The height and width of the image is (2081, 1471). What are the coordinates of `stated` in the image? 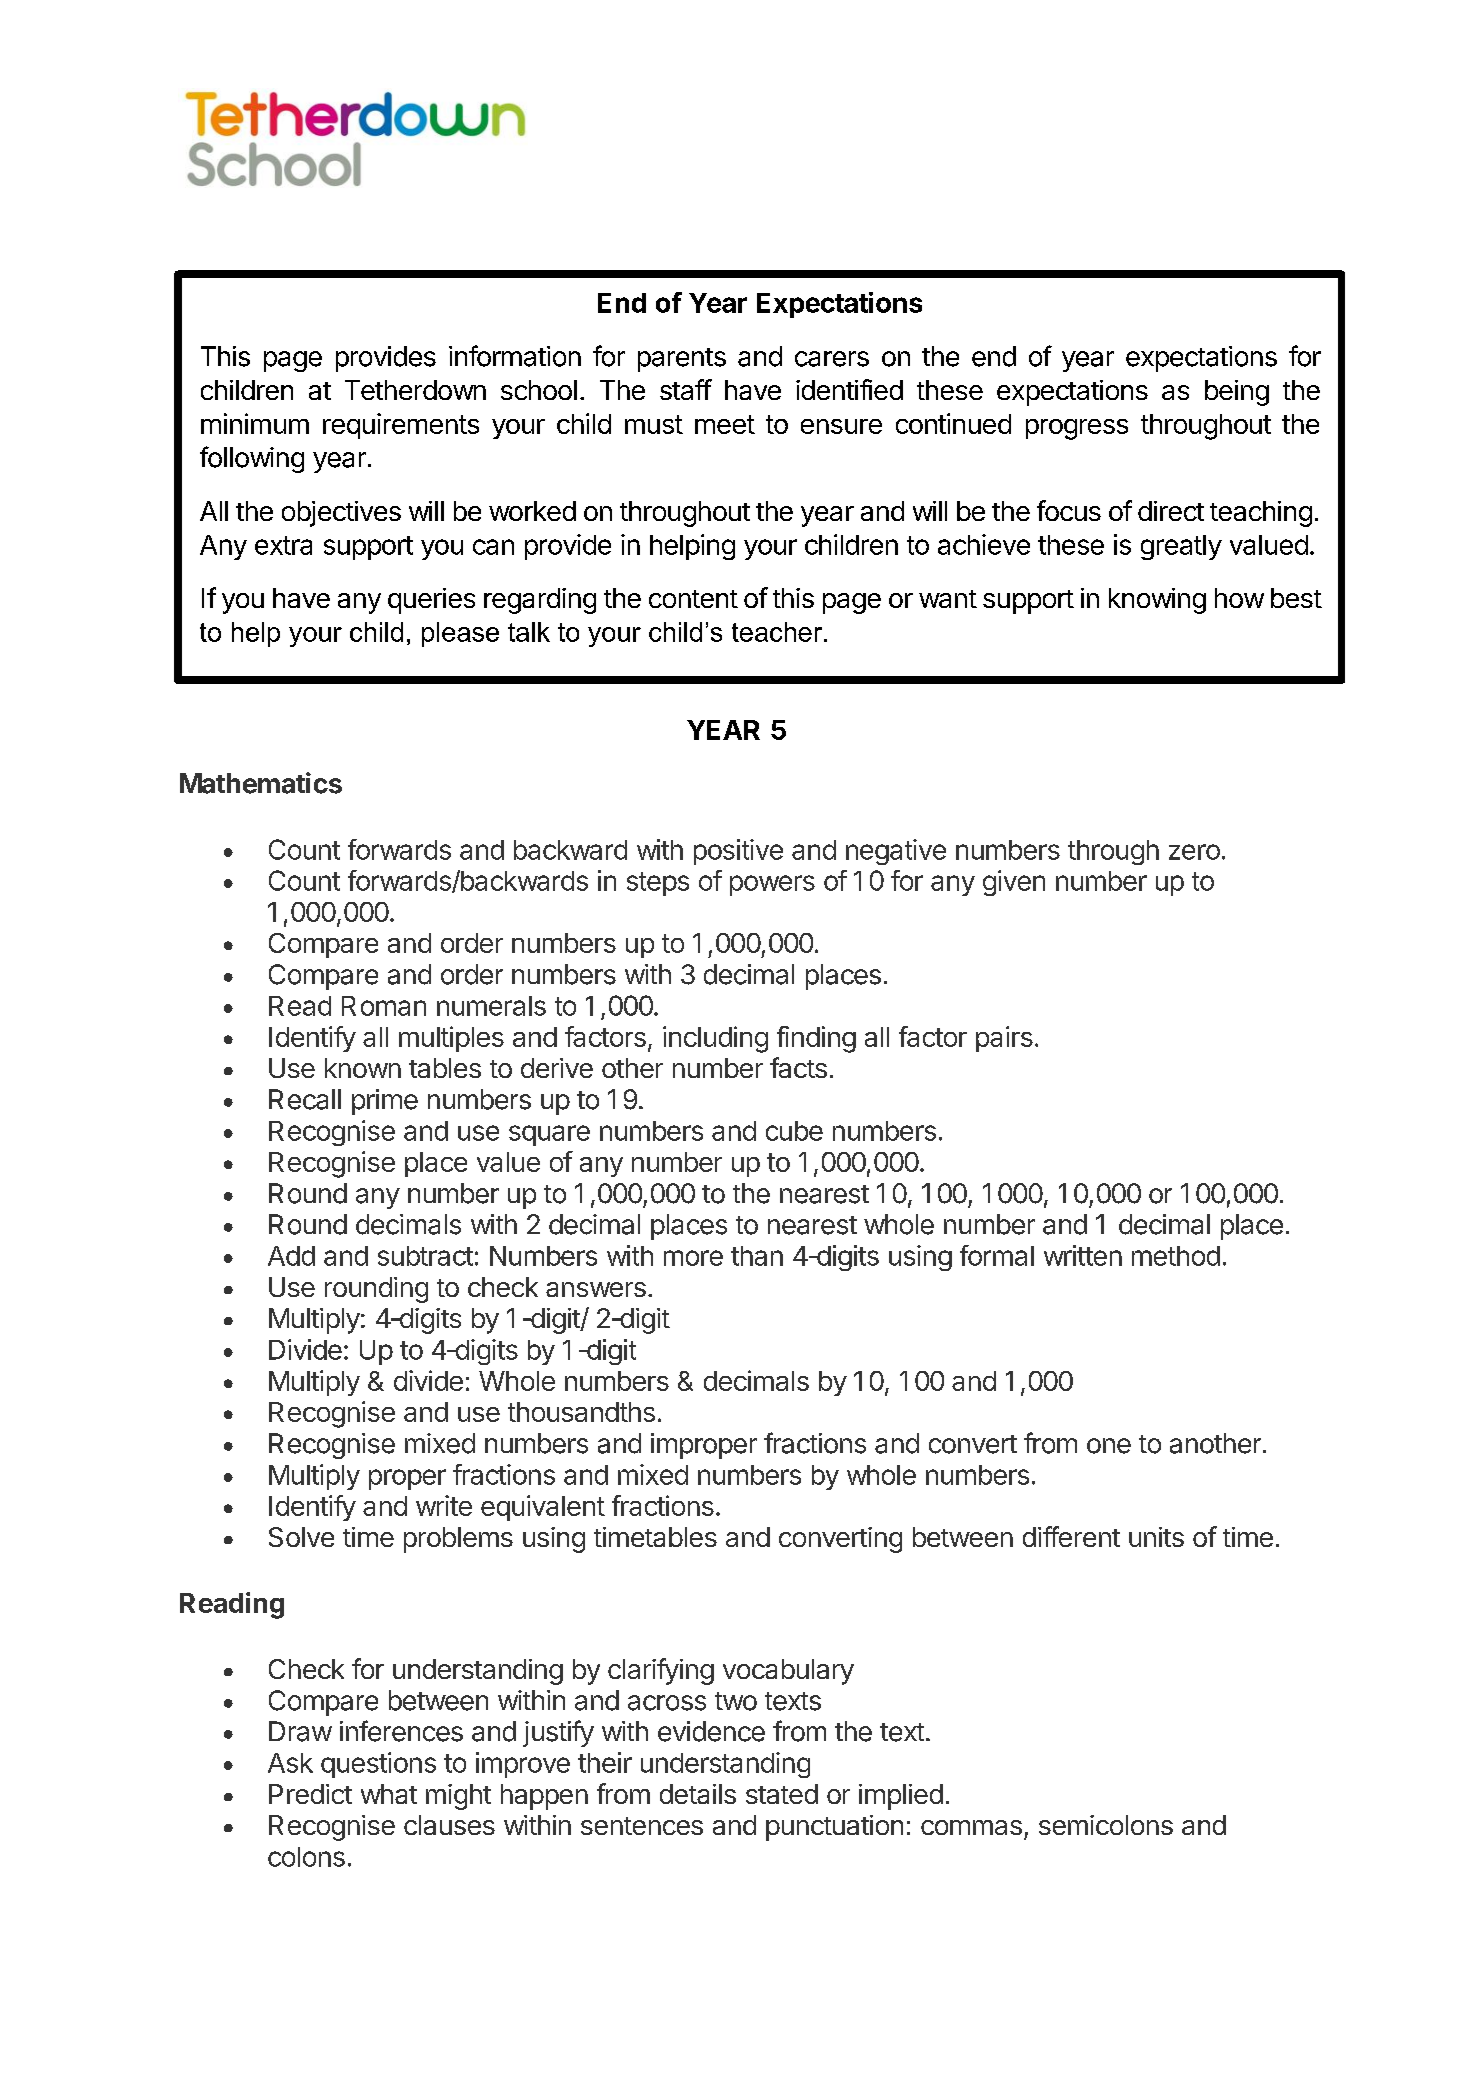 It's located at (782, 1794).
